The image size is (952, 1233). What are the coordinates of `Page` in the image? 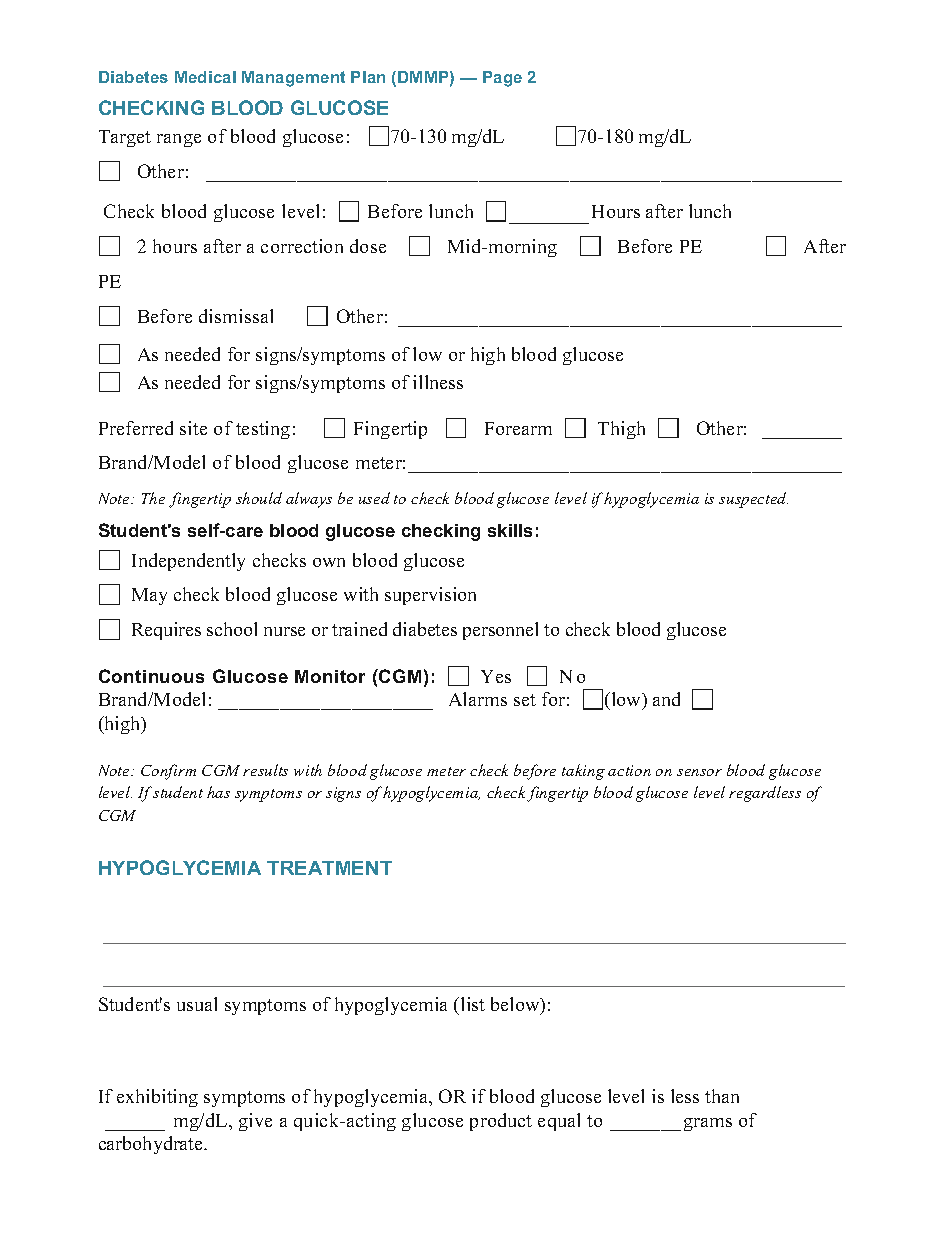 It's located at (502, 79).
